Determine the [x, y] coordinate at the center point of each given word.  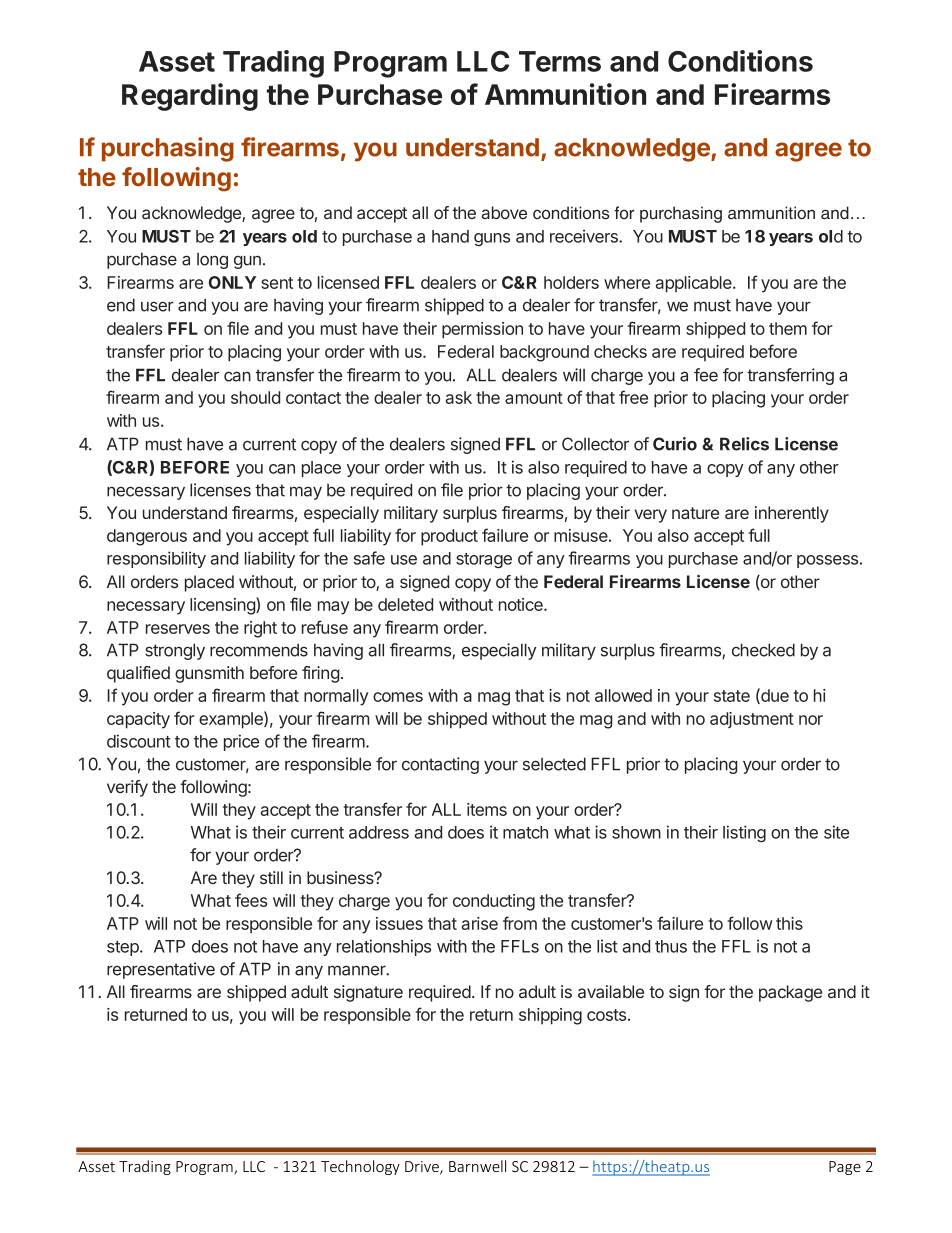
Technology [360, 1167]
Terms [560, 61]
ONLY [232, 282]
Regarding [190, 97]
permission [482, 330]
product [449, 537]
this [789, 923]
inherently [792, 514]
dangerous [147, 537]
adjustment [752, 720]
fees [251, 900]
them [788, 328]
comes [398, 697]
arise [480, 923]
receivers [585, 236]
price [241, 742]
